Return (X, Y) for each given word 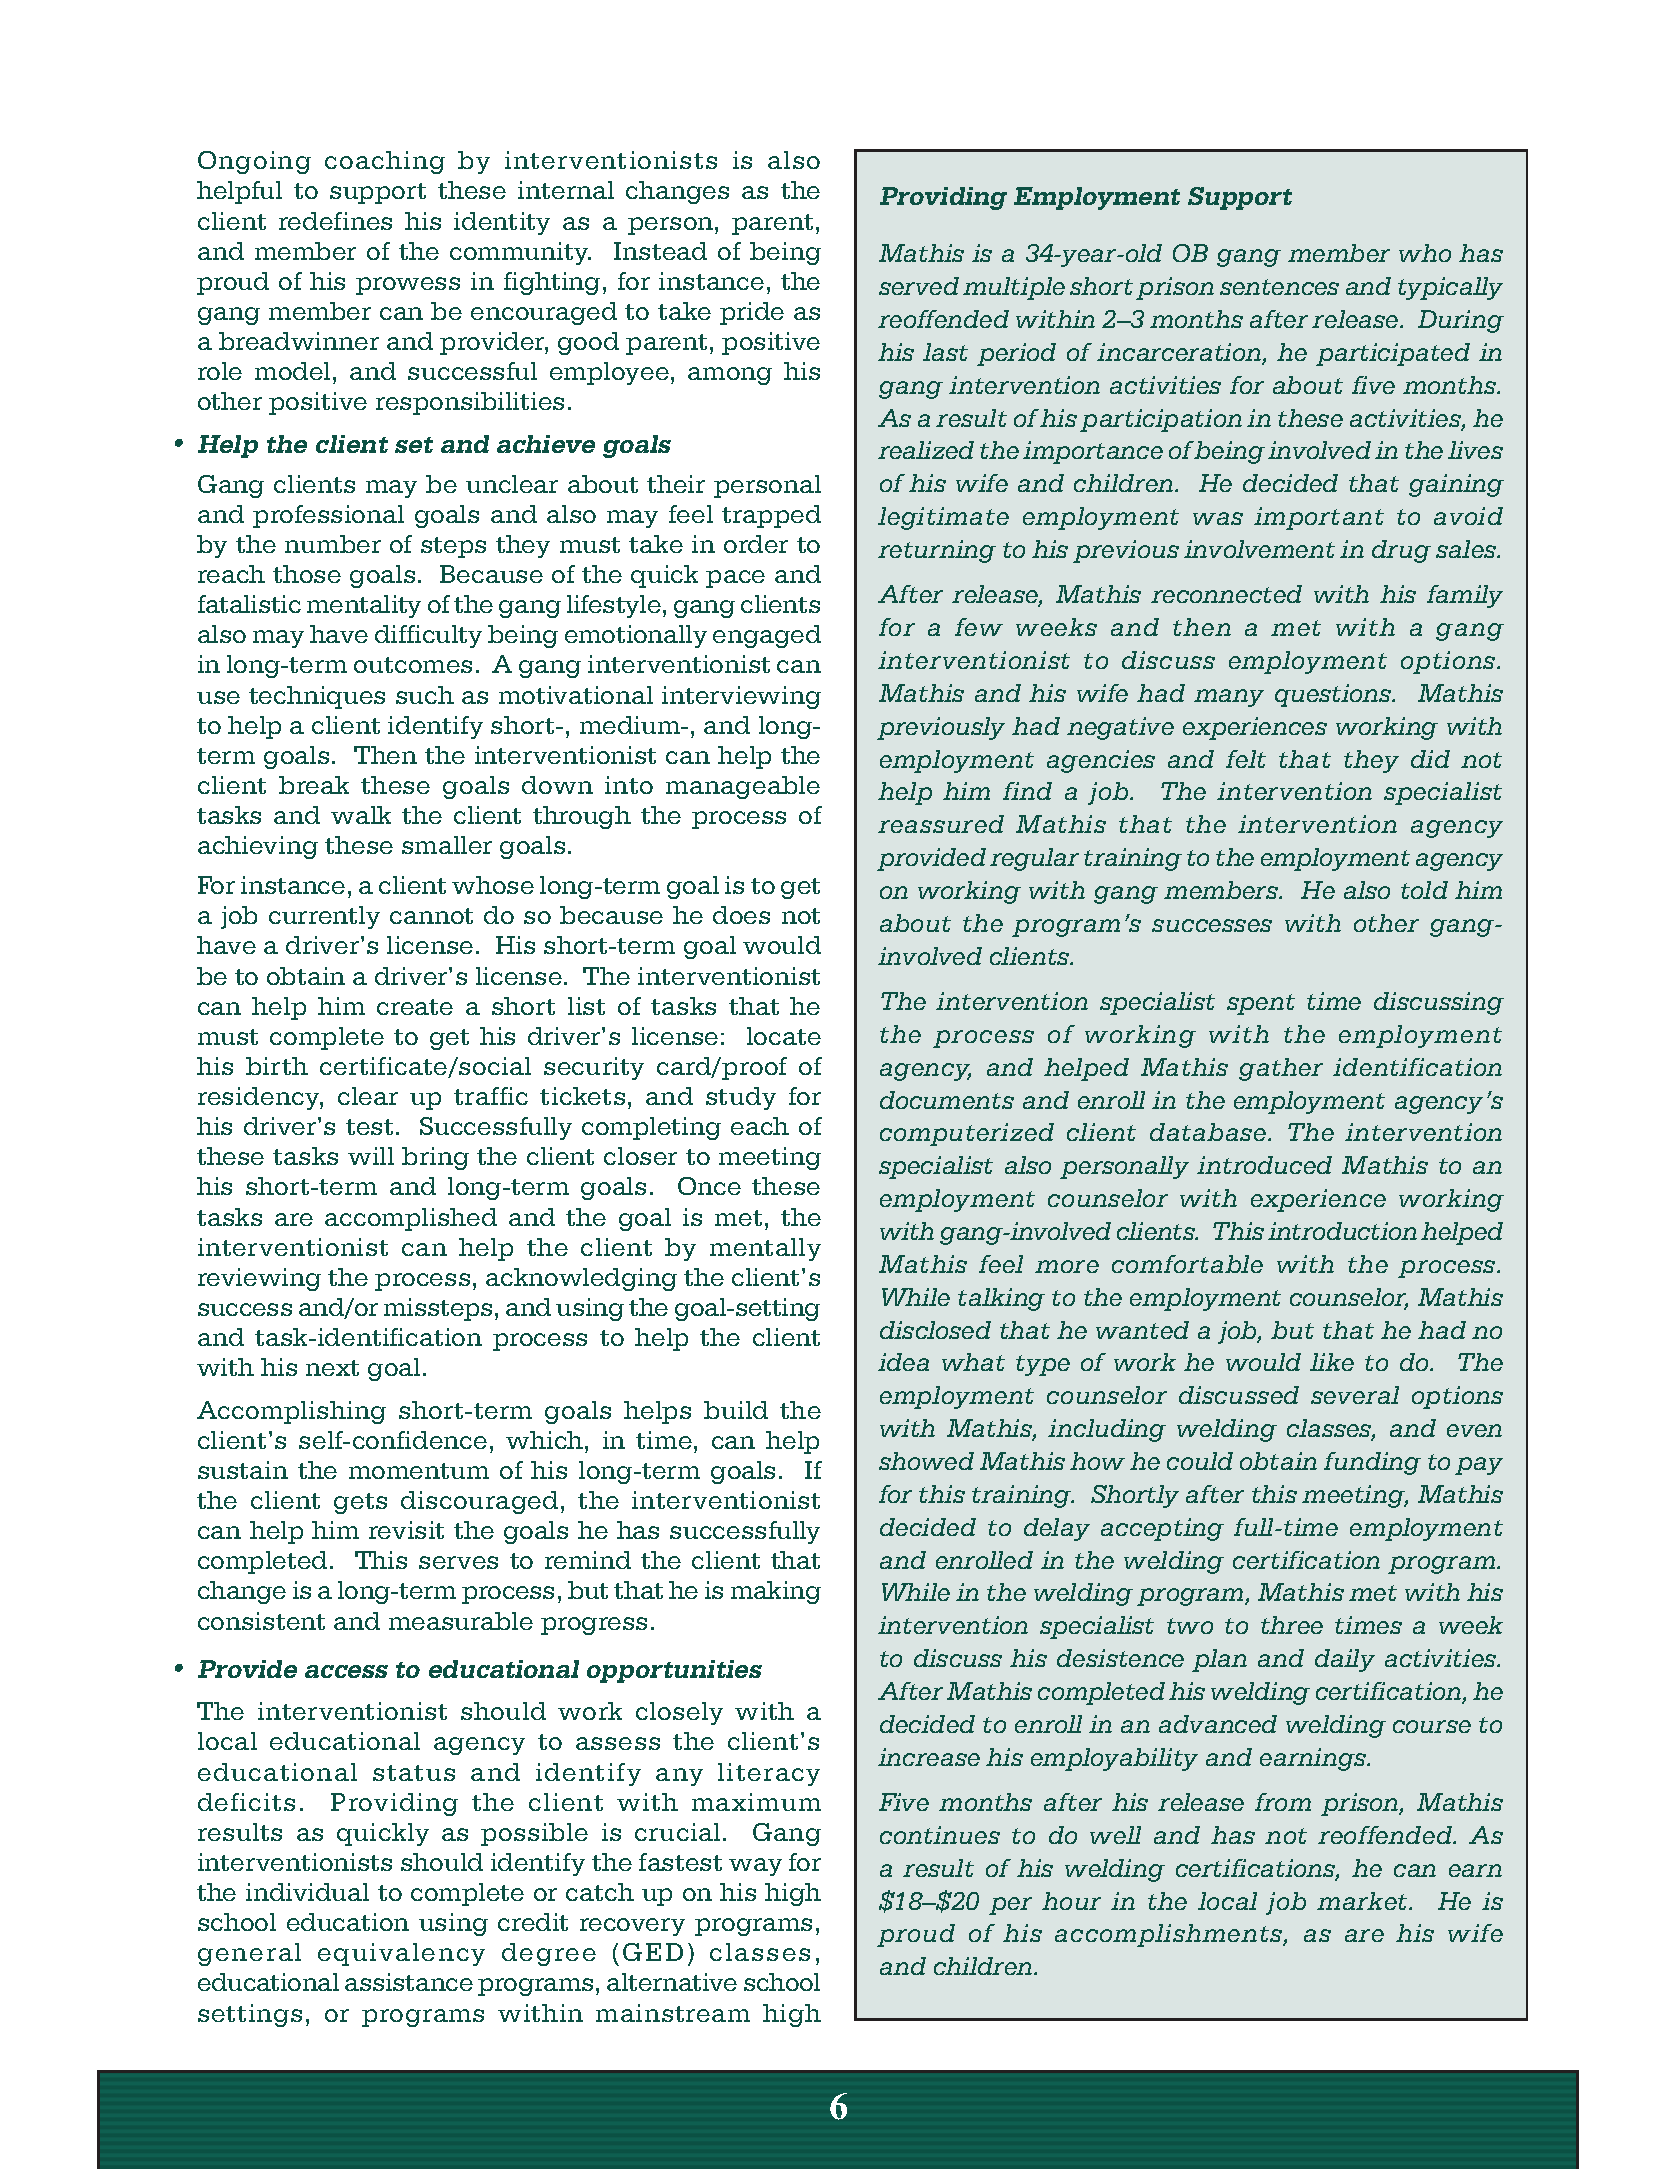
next (332, 1368)
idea (903, 1362)
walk (361, 815)
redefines (335, 221)
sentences (1279, 287)
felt (1246, 759)
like (1332, 1362)
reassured (941, 824)
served (919, 286)
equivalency (401, 1954)
